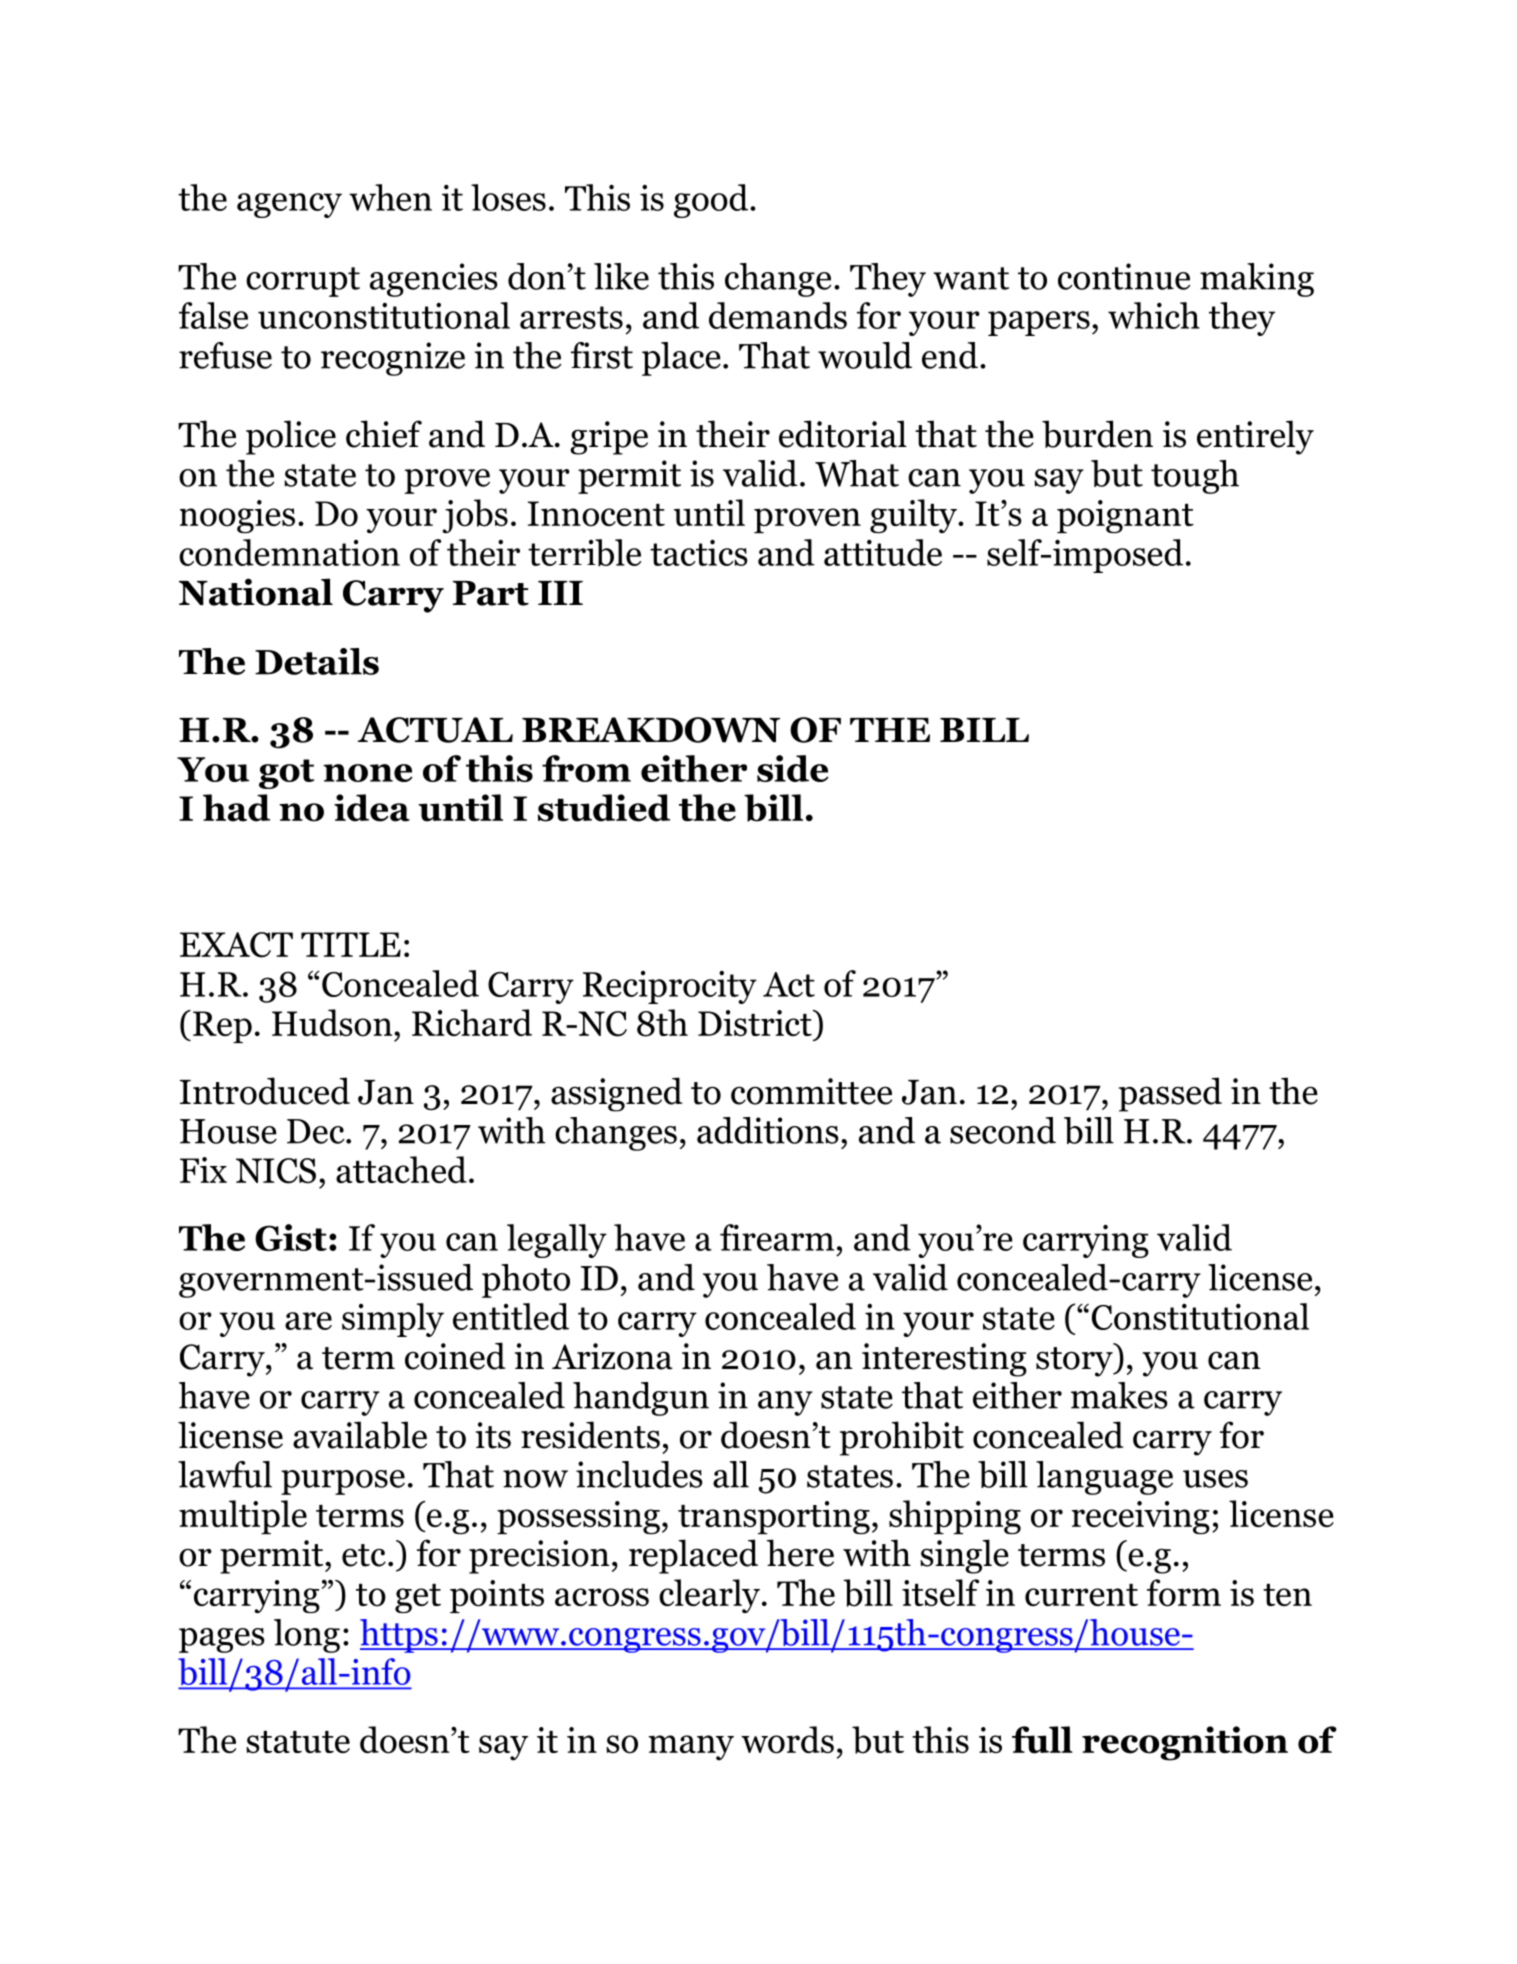 This screenshot has width=1517, height=1964. Describe the element at coordinates (298, 1742) in the screenshot. I see `statute` at that location.
